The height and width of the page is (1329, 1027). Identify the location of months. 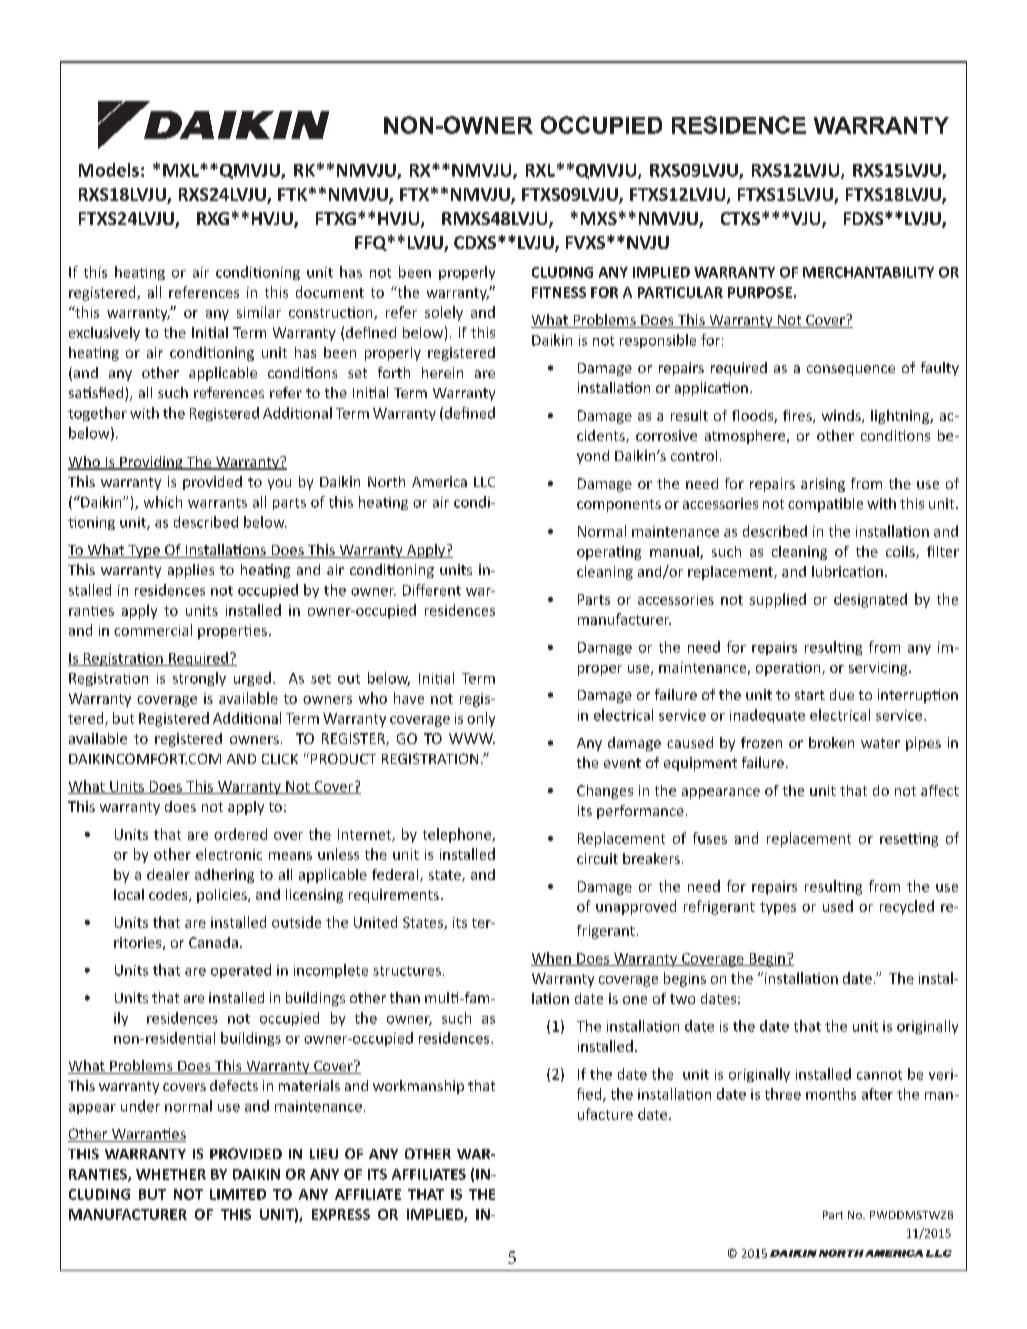
(831, 1094).
